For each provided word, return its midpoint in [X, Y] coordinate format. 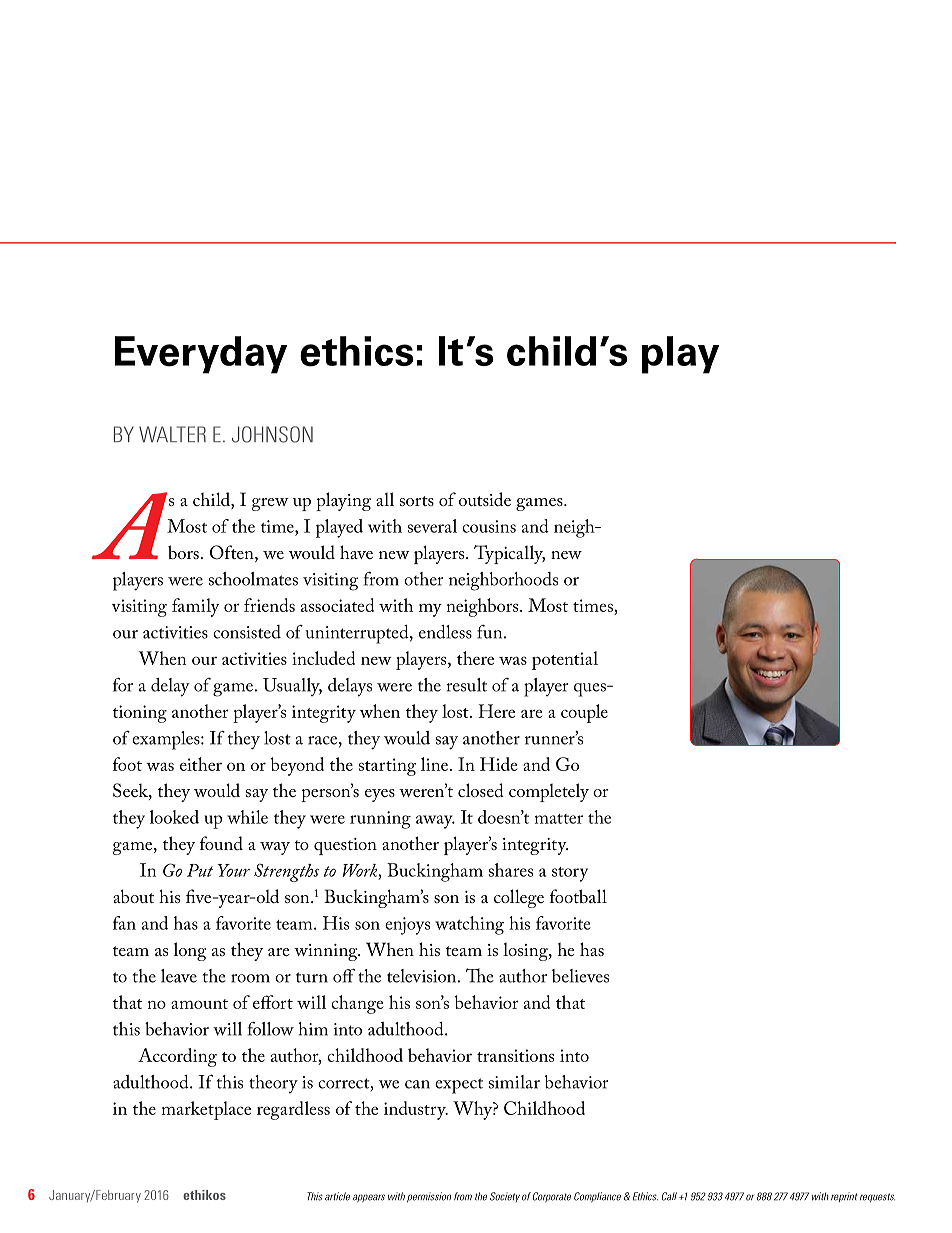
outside [485, 499]
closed [481, 790]
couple [584, 713]
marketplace [206, 1110]
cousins [489, 526]
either [201, 764]
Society [505, 1197]
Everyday [201, 355]
